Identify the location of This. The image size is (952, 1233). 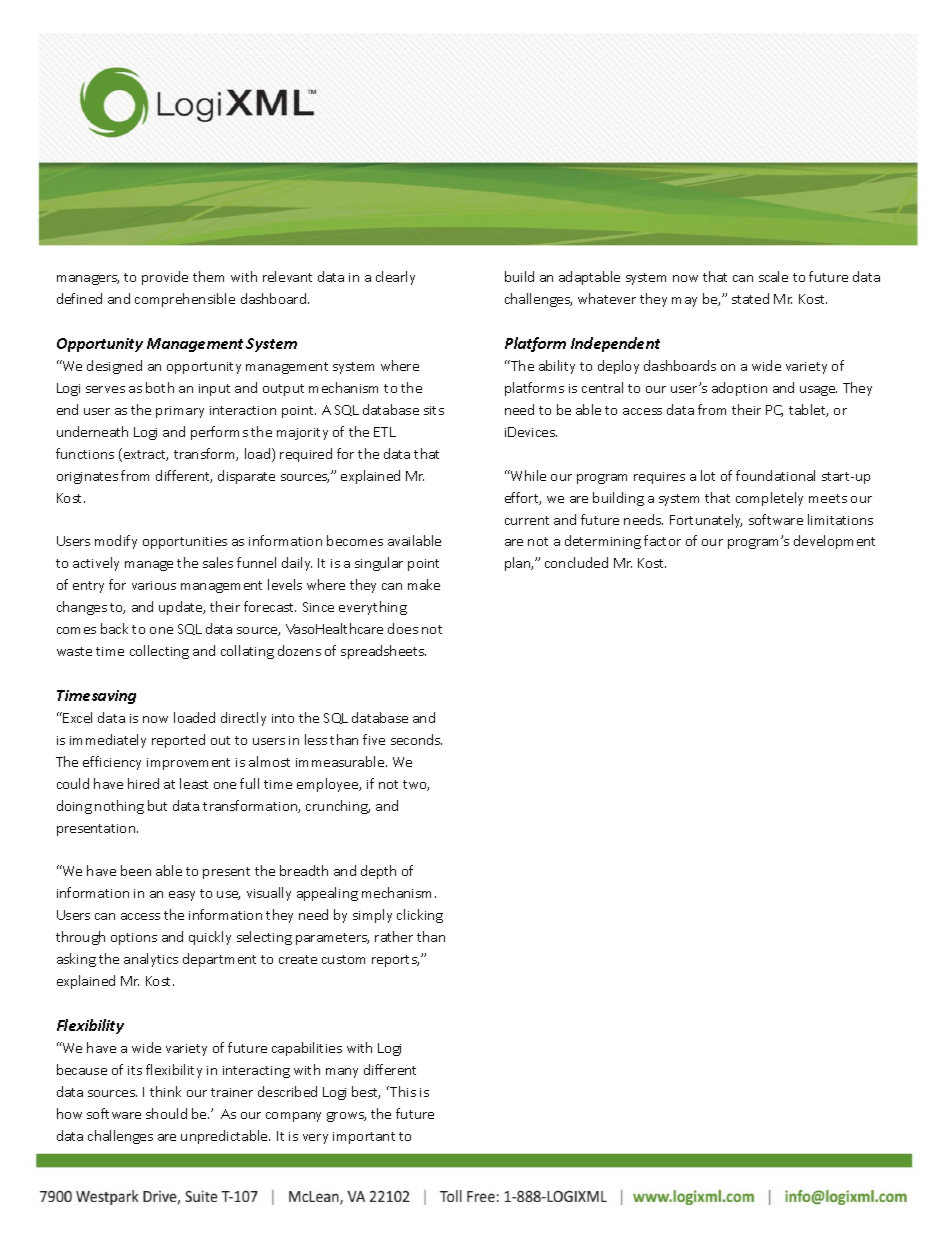
(402, 1091).
